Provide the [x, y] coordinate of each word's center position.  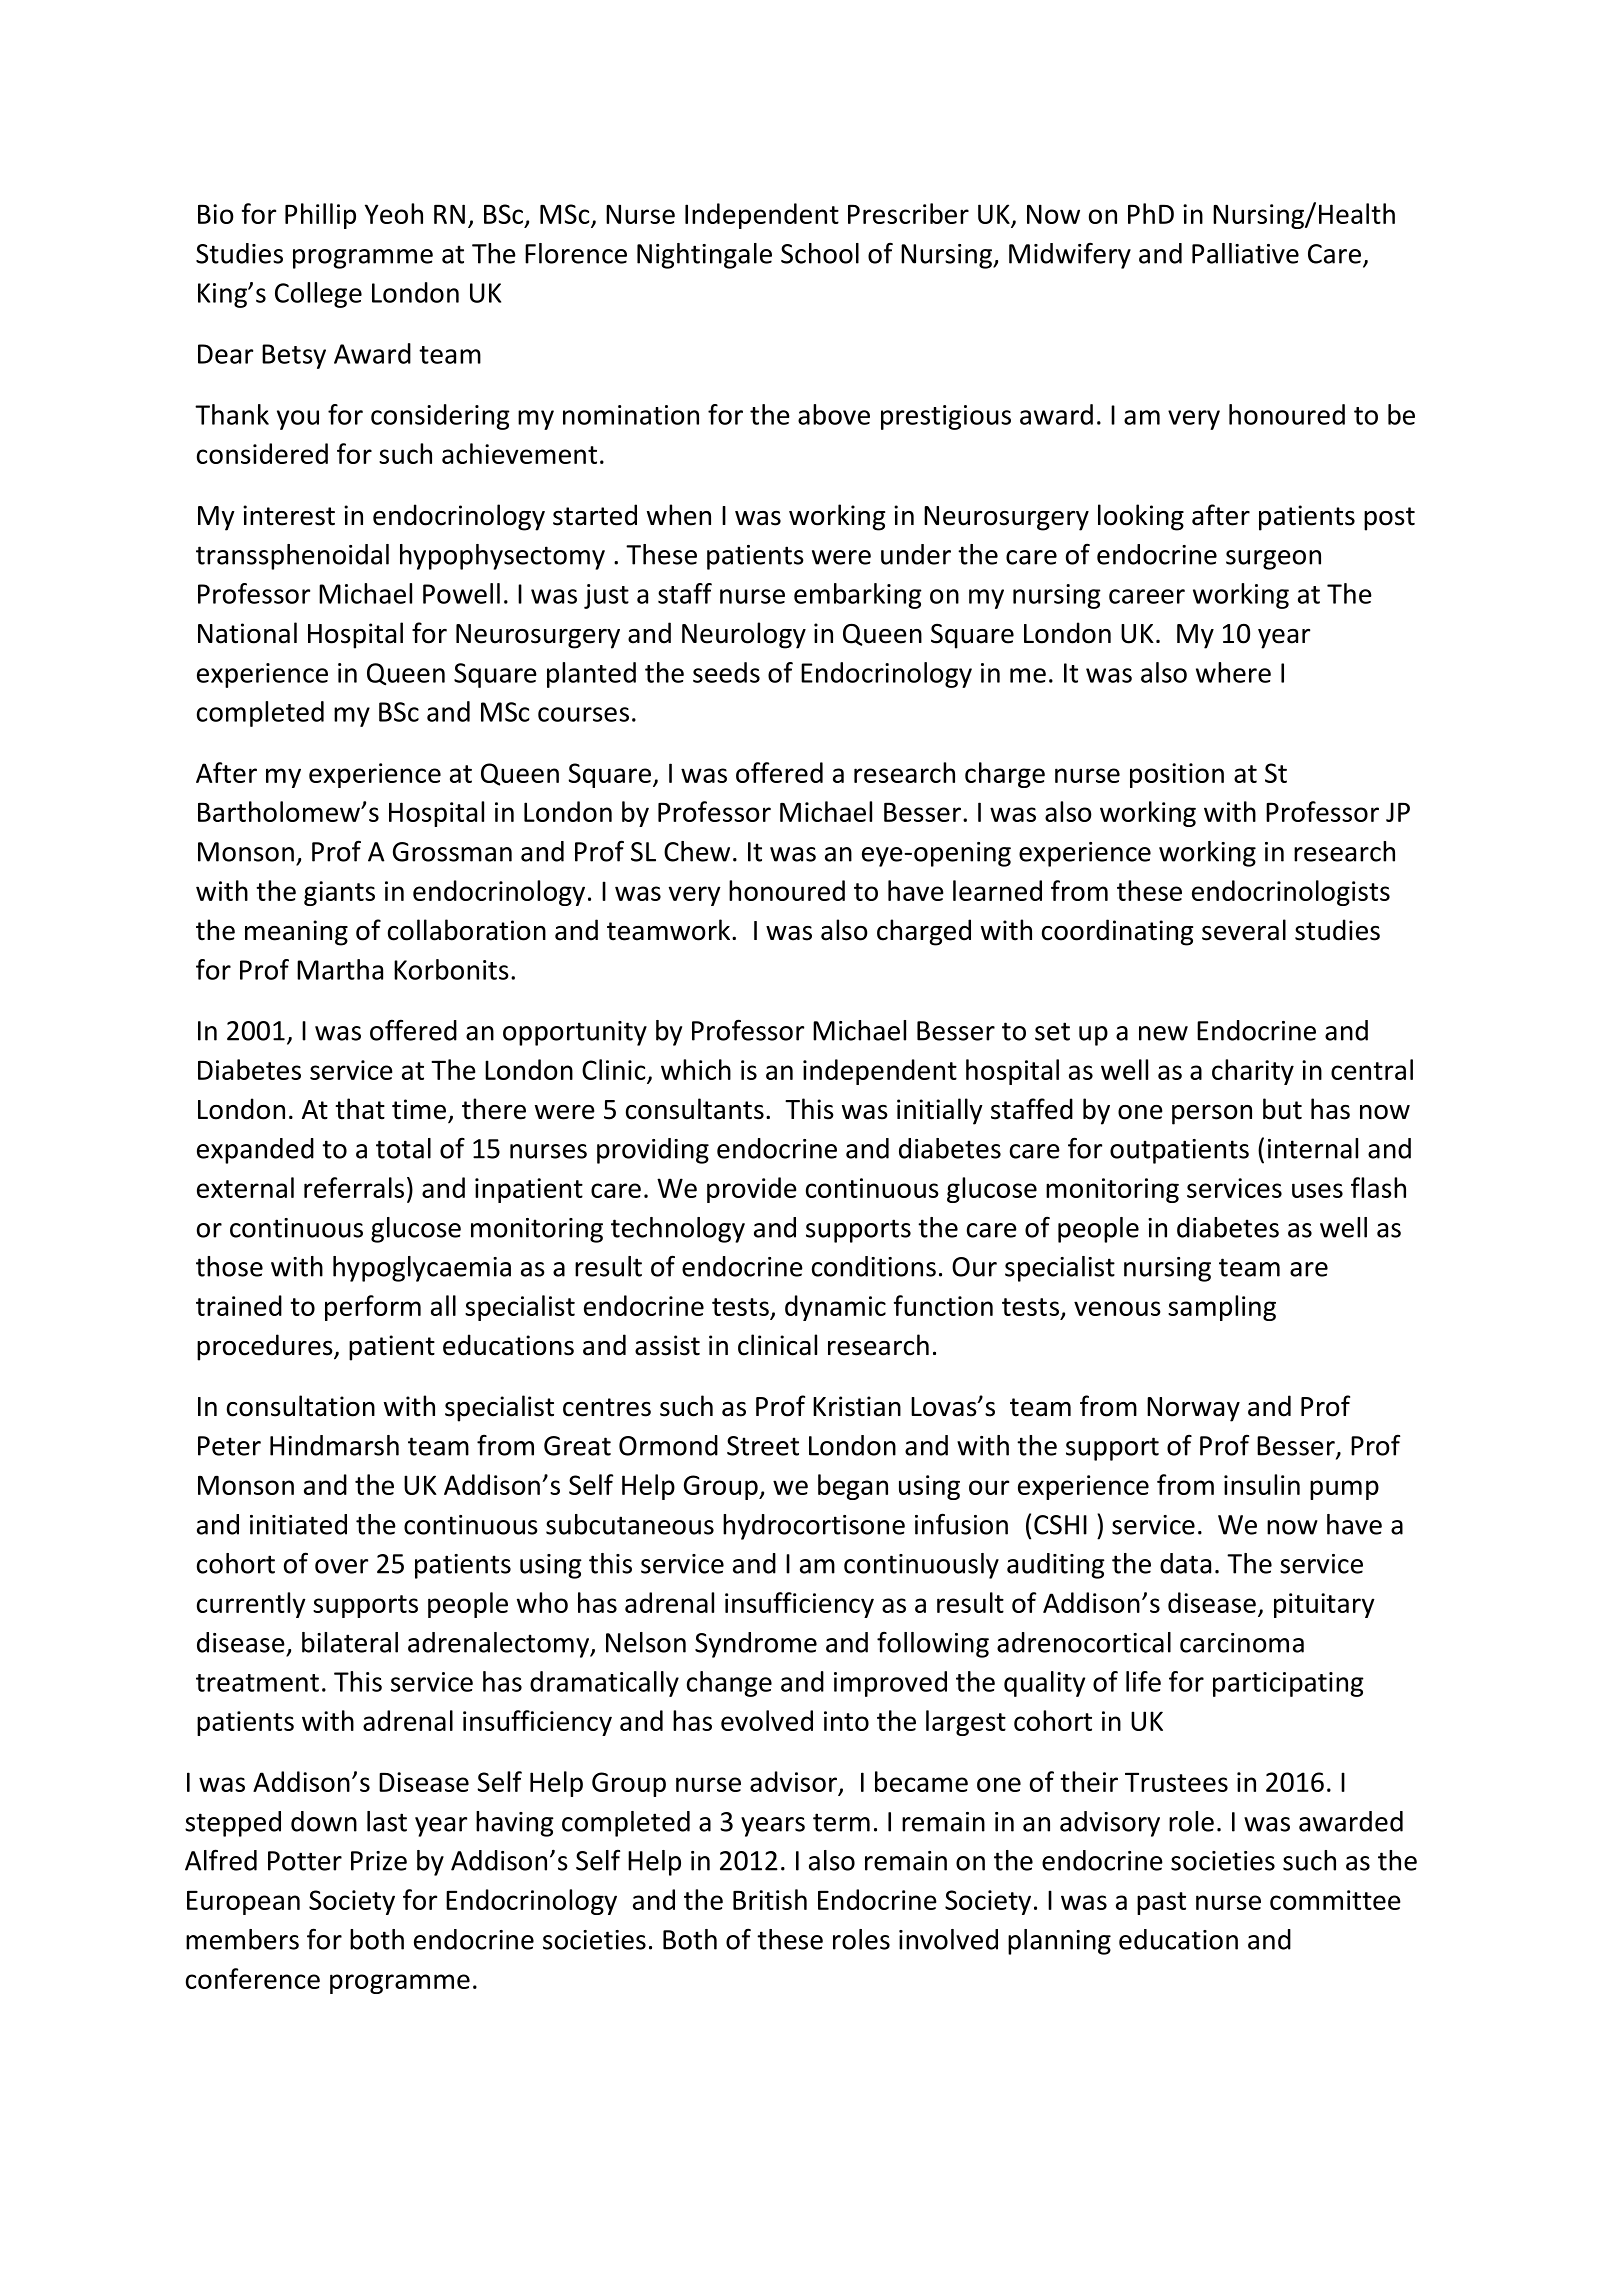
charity [1253, 1072]
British [770, 1899]
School [820, 253]
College [318, 295]
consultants [695, 1109]
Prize [379, 1861]
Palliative [1245, 253]
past [1161, 1903]
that [360, 1109]
